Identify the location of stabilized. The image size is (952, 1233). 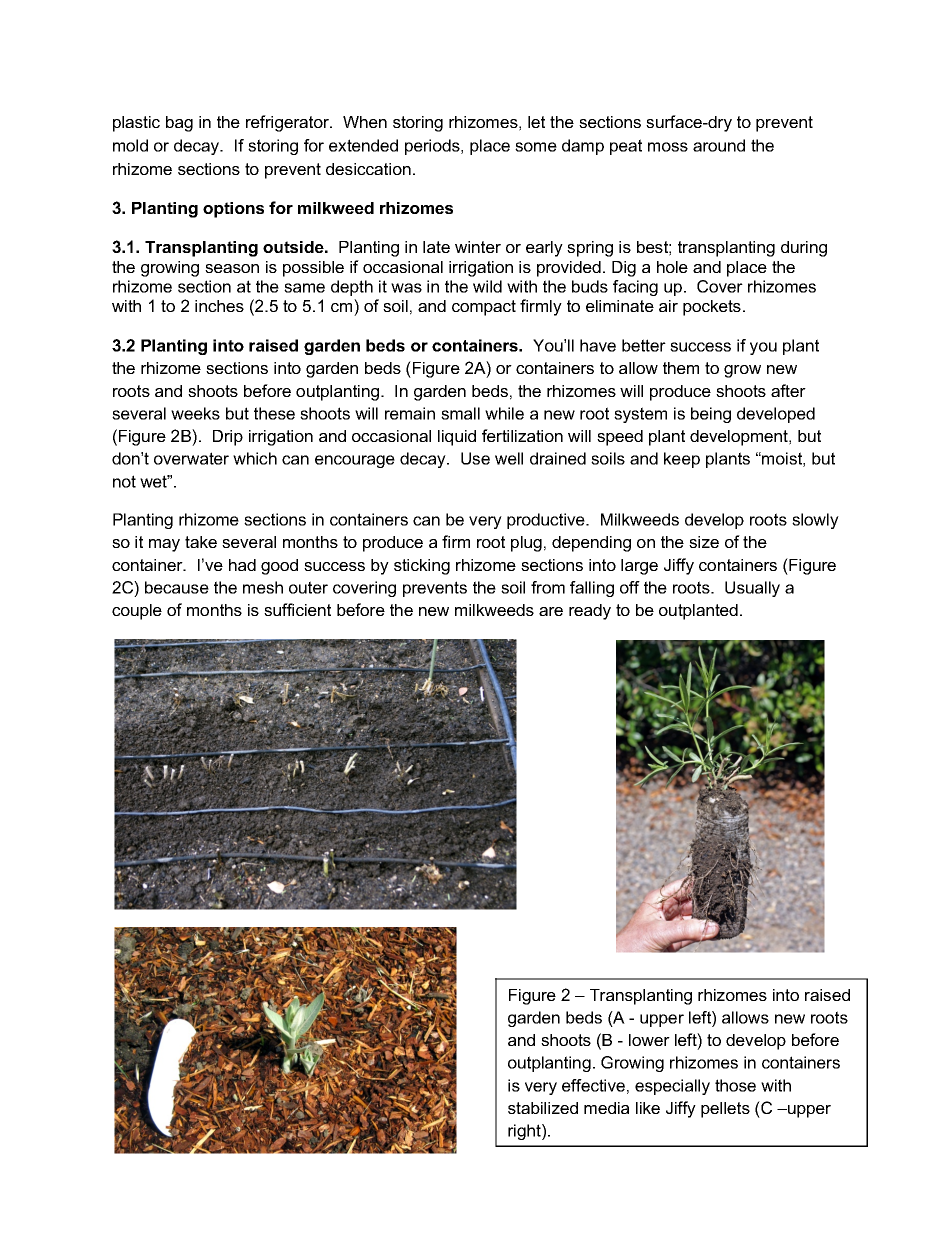
(543, 1108).
